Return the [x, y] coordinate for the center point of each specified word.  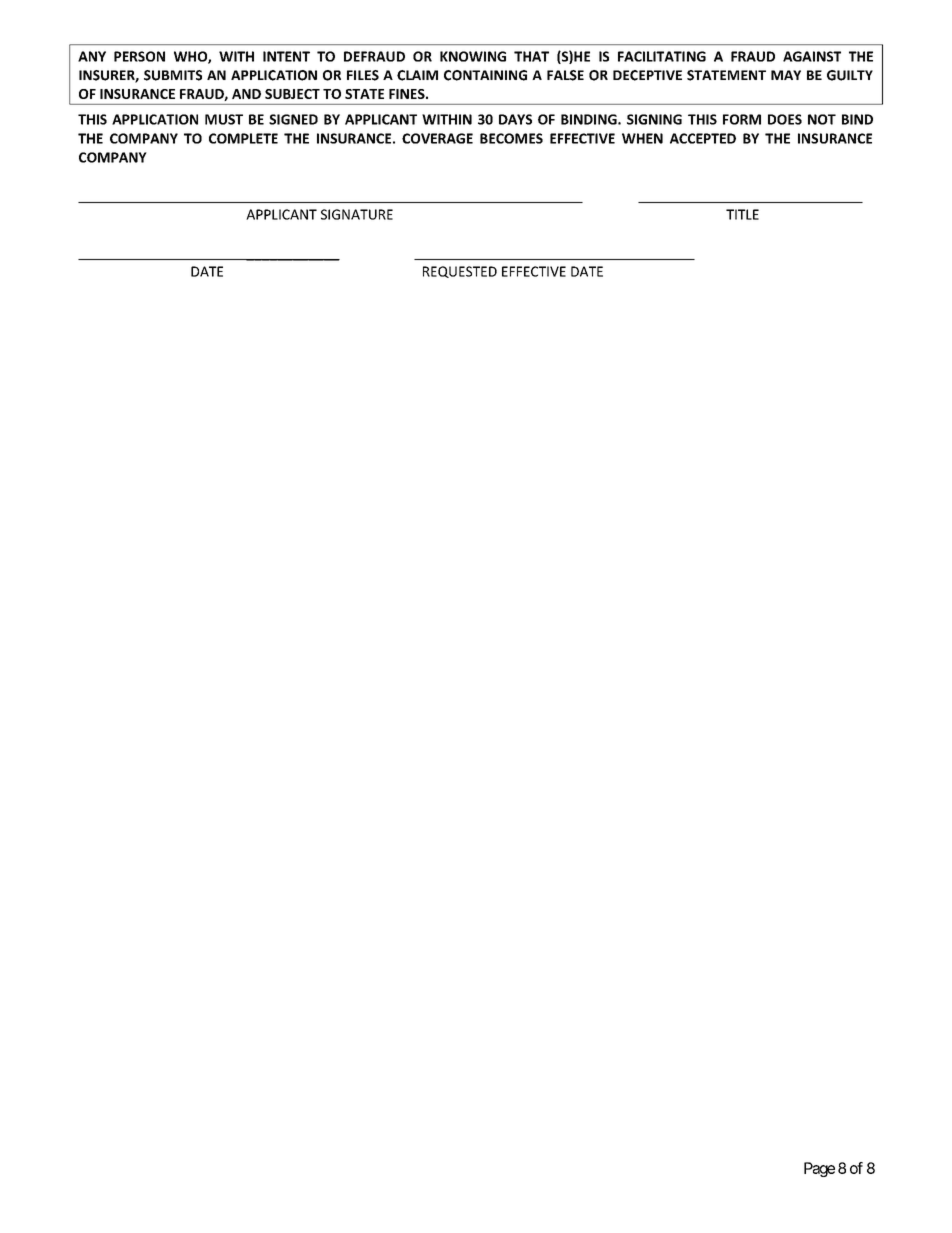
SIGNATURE [357, 214]
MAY [786, 75]
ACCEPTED [703, 138]
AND [246, 94]
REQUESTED [460, 272]
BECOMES [511, 138]
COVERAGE [437, 138]
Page [819, 1169]
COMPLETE [243, 138]
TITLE [742, 214]
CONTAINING [485, 75]
